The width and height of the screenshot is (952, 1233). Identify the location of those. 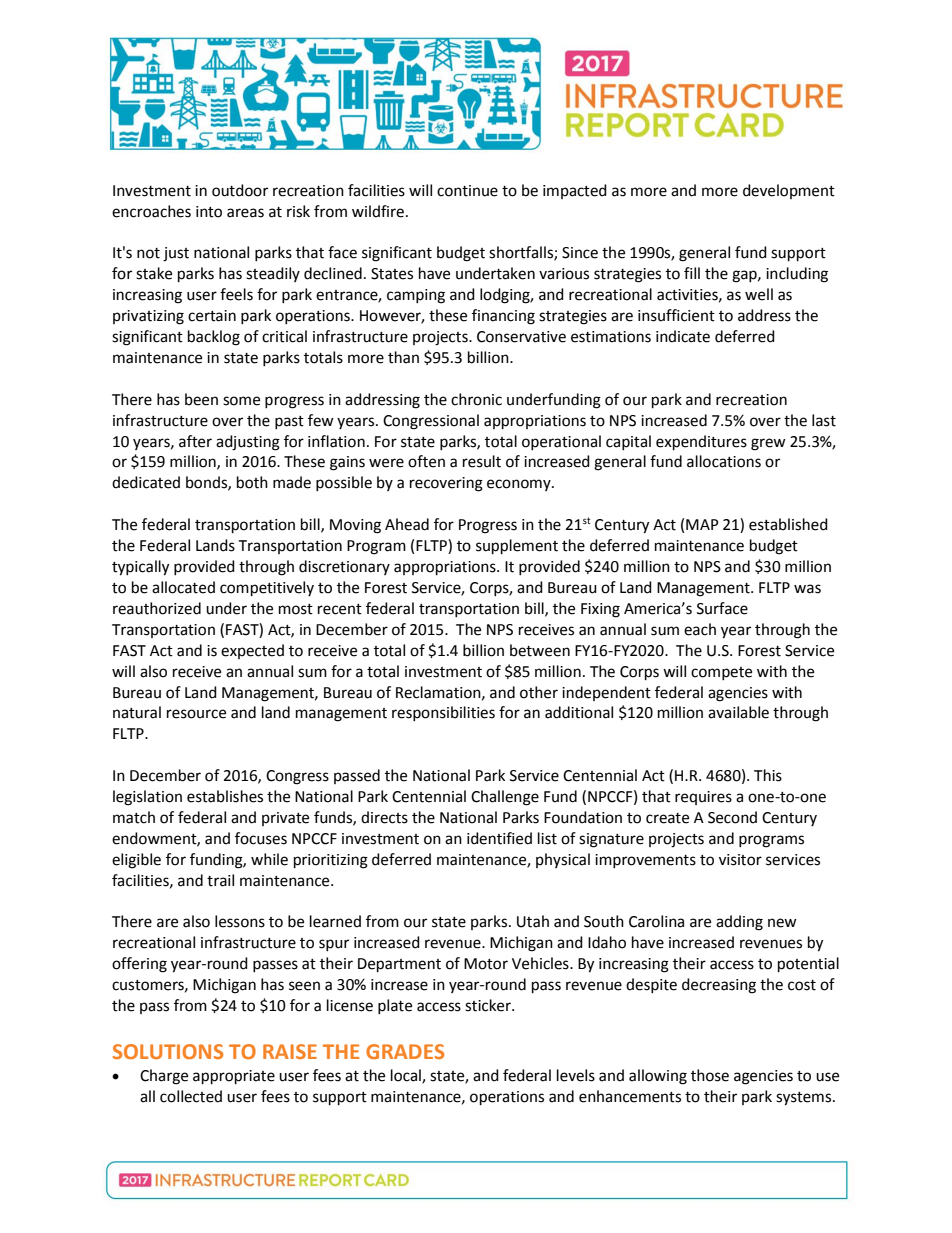
(710, 1075).
